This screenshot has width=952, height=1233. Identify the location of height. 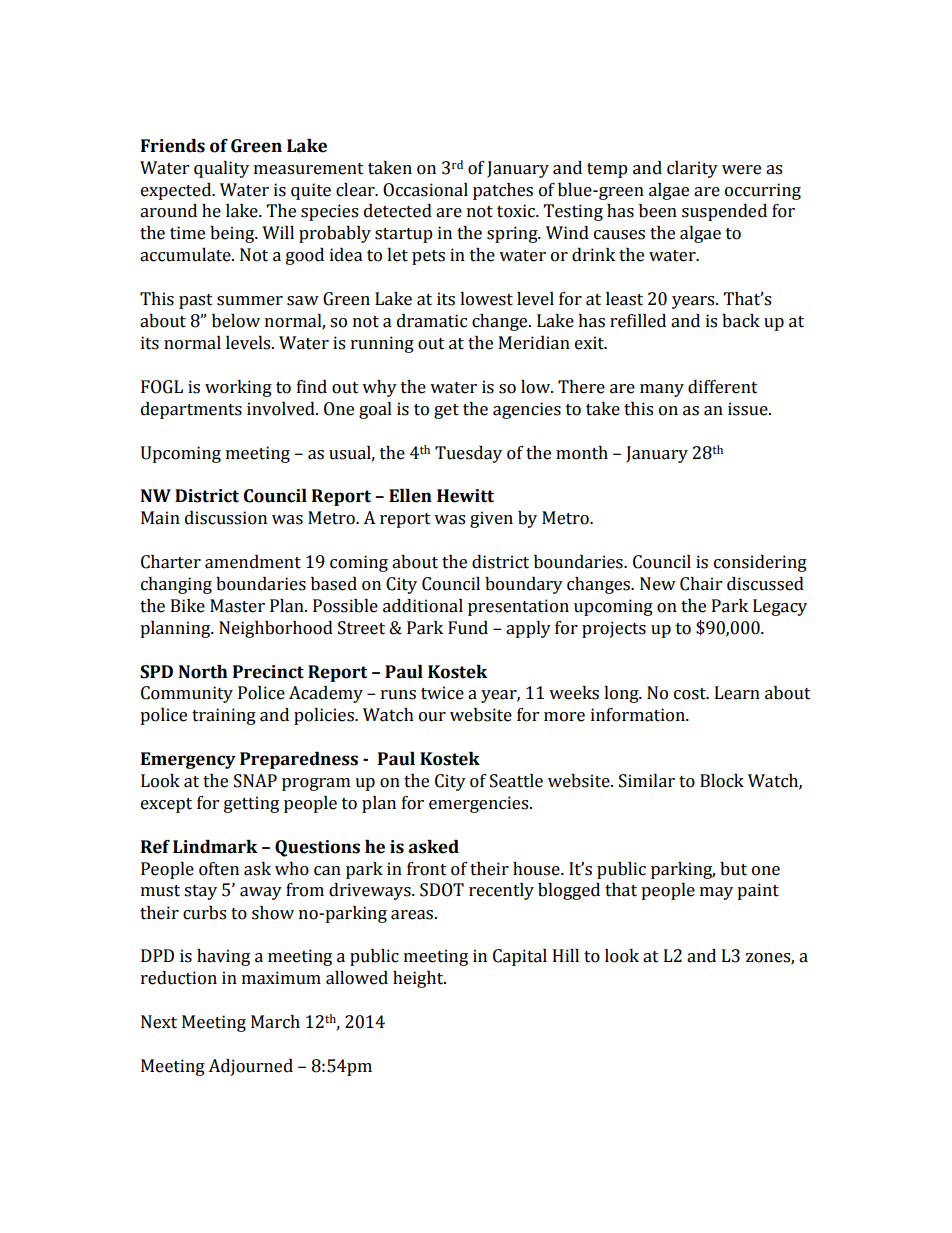
(419, 979).
